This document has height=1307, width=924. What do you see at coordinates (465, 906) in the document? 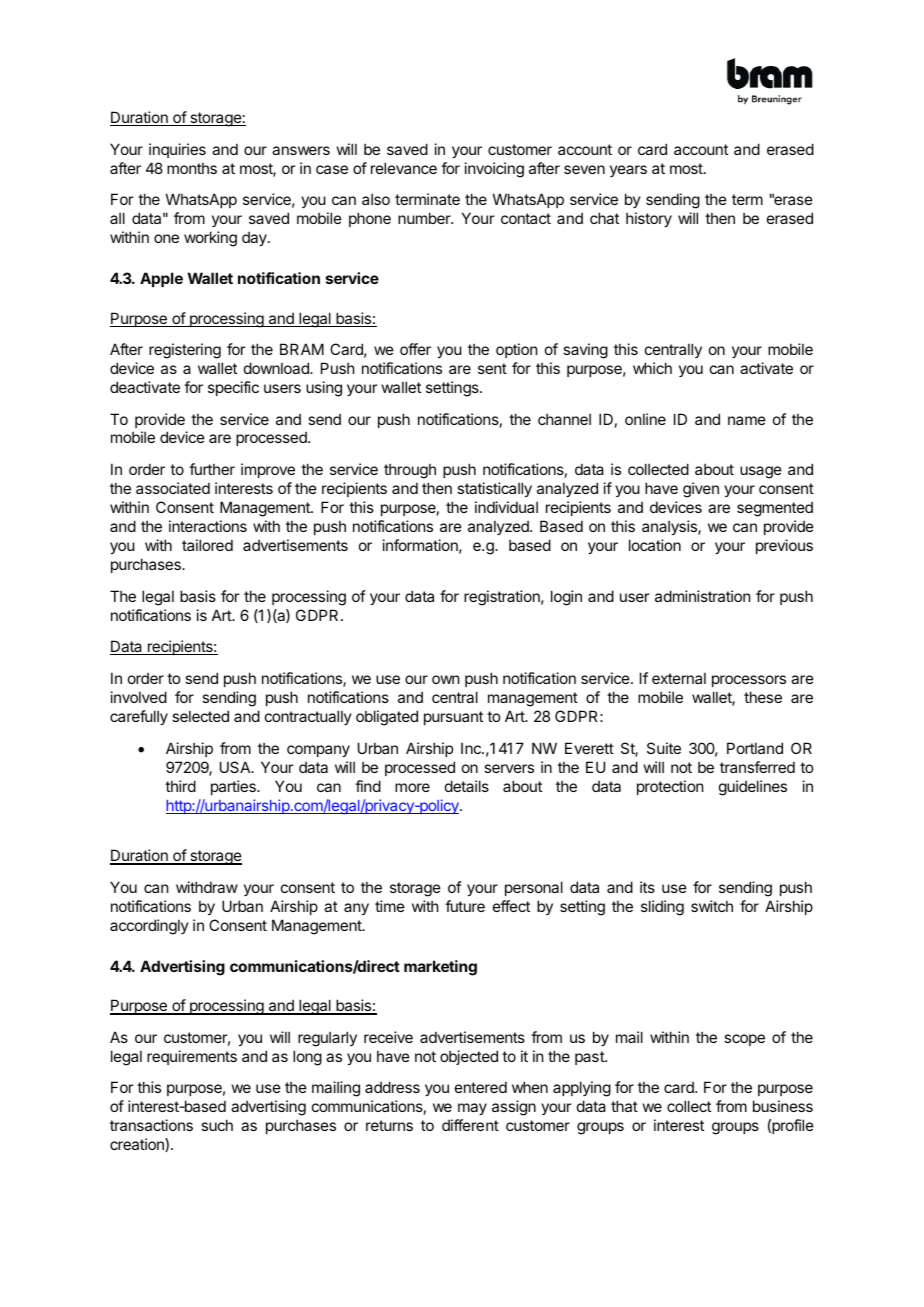
I see `future` at bounding box center [465, 906].
